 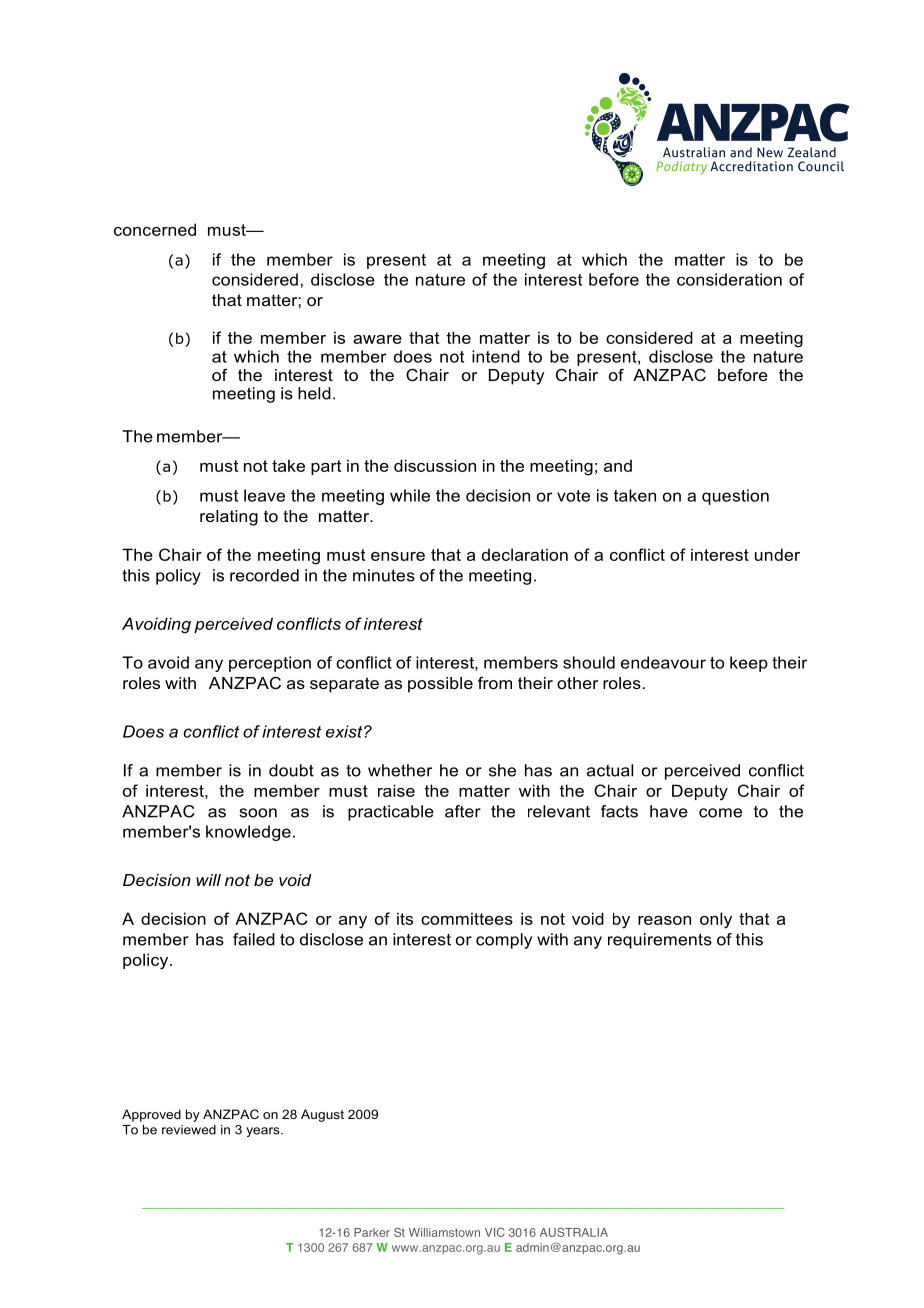 I want to click on doubt, so click(x=291, y=770).
